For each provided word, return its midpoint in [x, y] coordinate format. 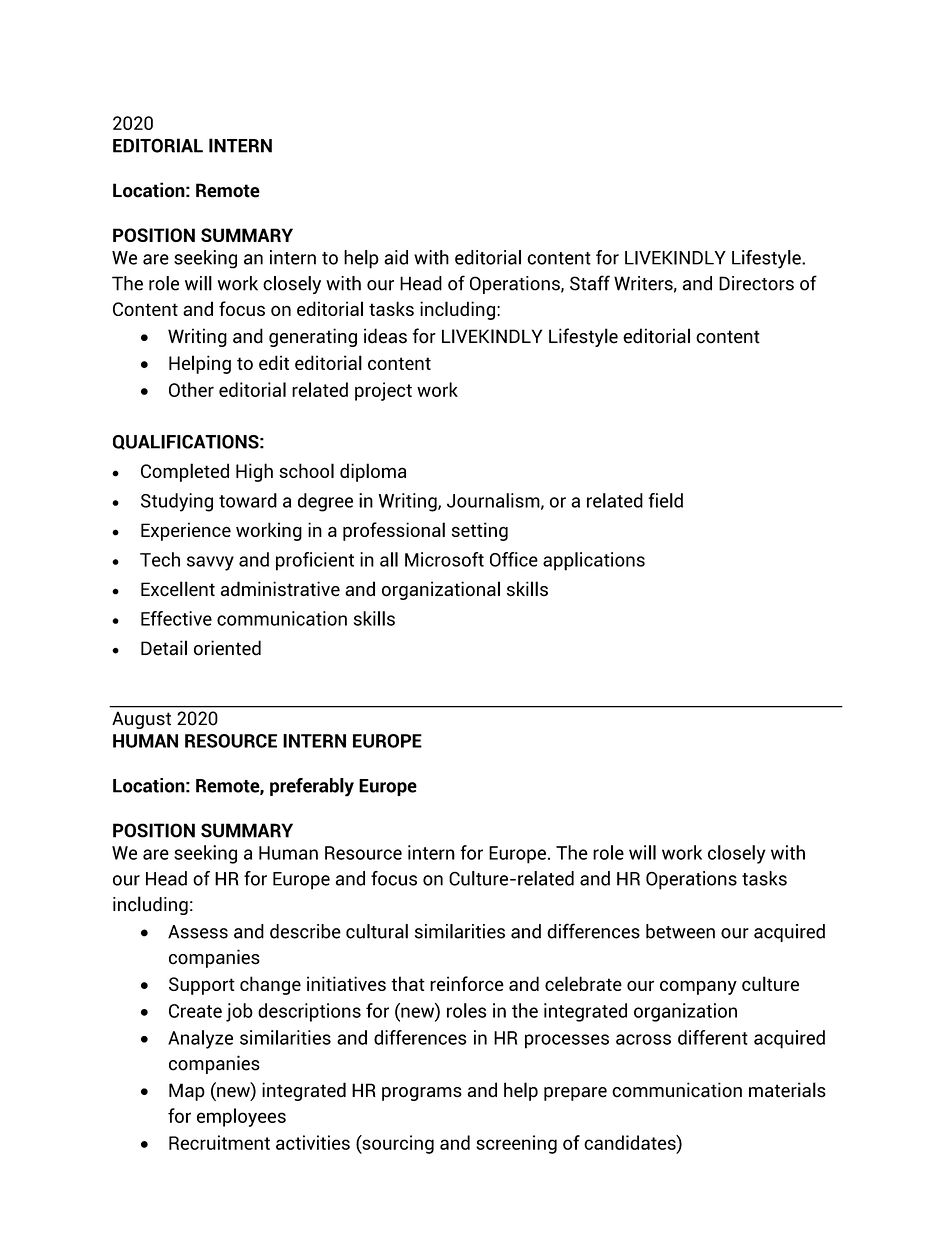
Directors [756, 283]
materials [787, 1090]
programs [422, 1094]
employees [241, 1117]
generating [313, 337]
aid [396, 257]
